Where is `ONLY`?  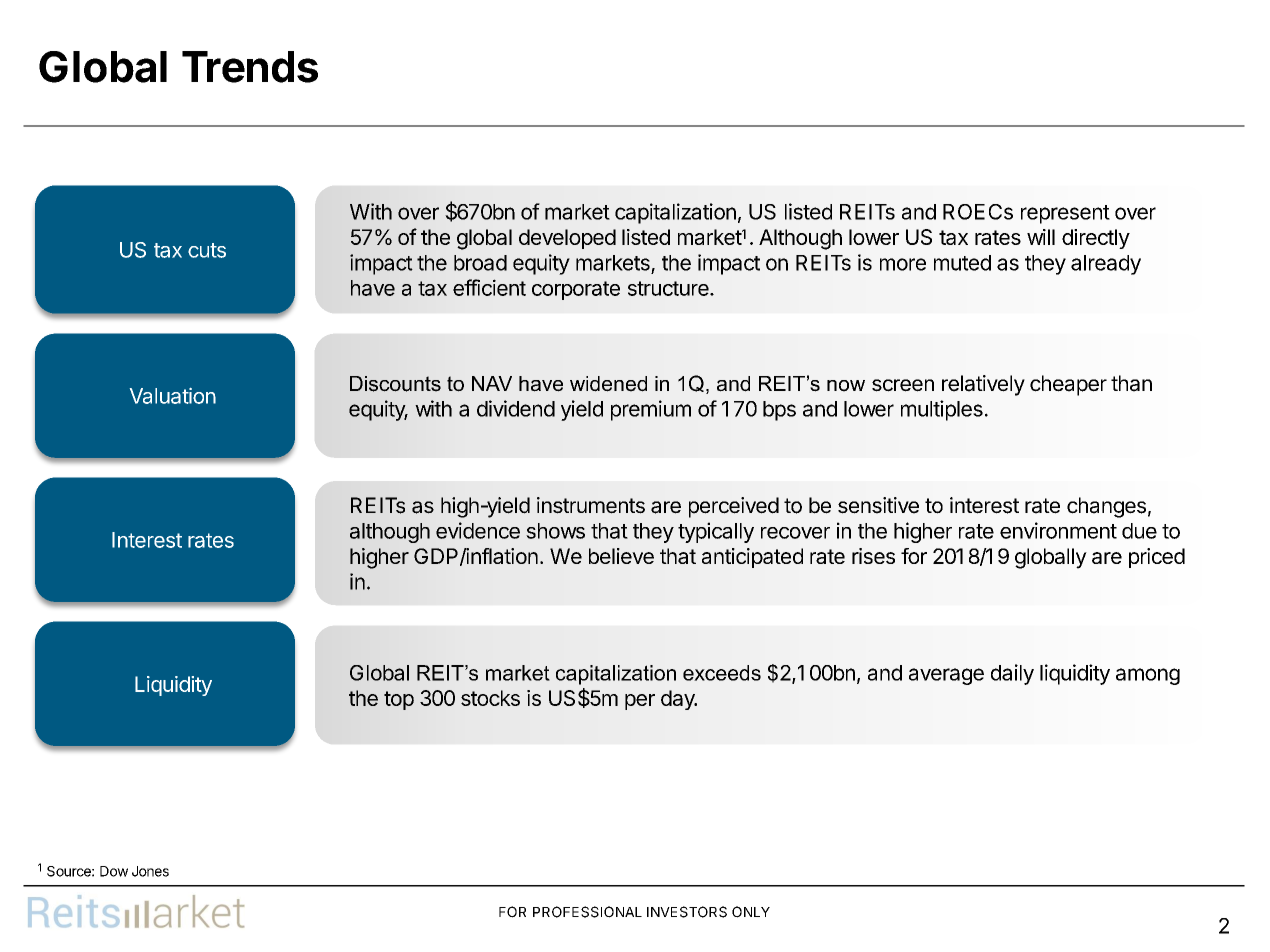 ONLY is located at coordinates (751, 912).
